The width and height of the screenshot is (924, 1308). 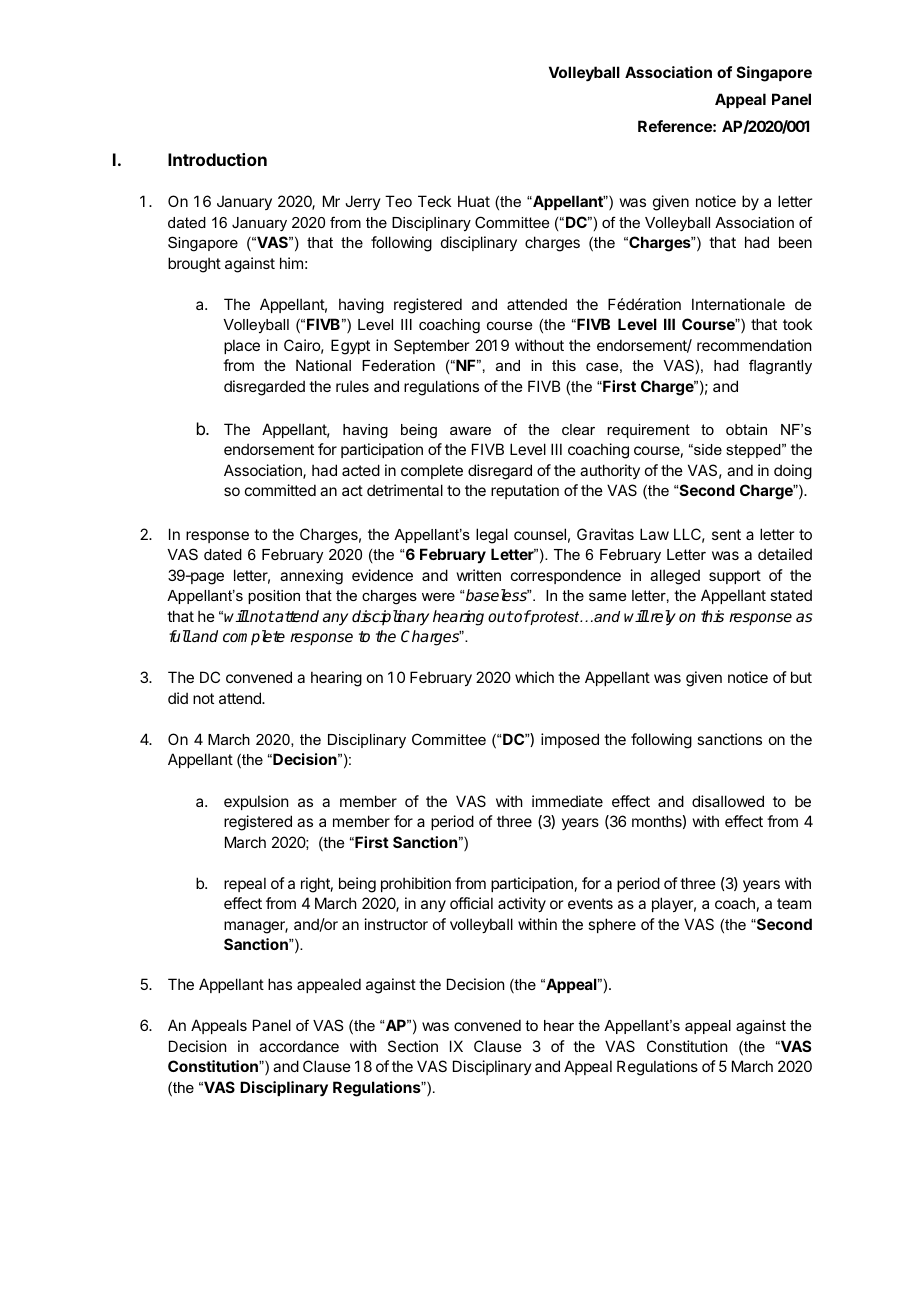 What do you see at coordinates (217, 159) in the screenshot?
I see `Introduction` at bounding box center [217, 159].
